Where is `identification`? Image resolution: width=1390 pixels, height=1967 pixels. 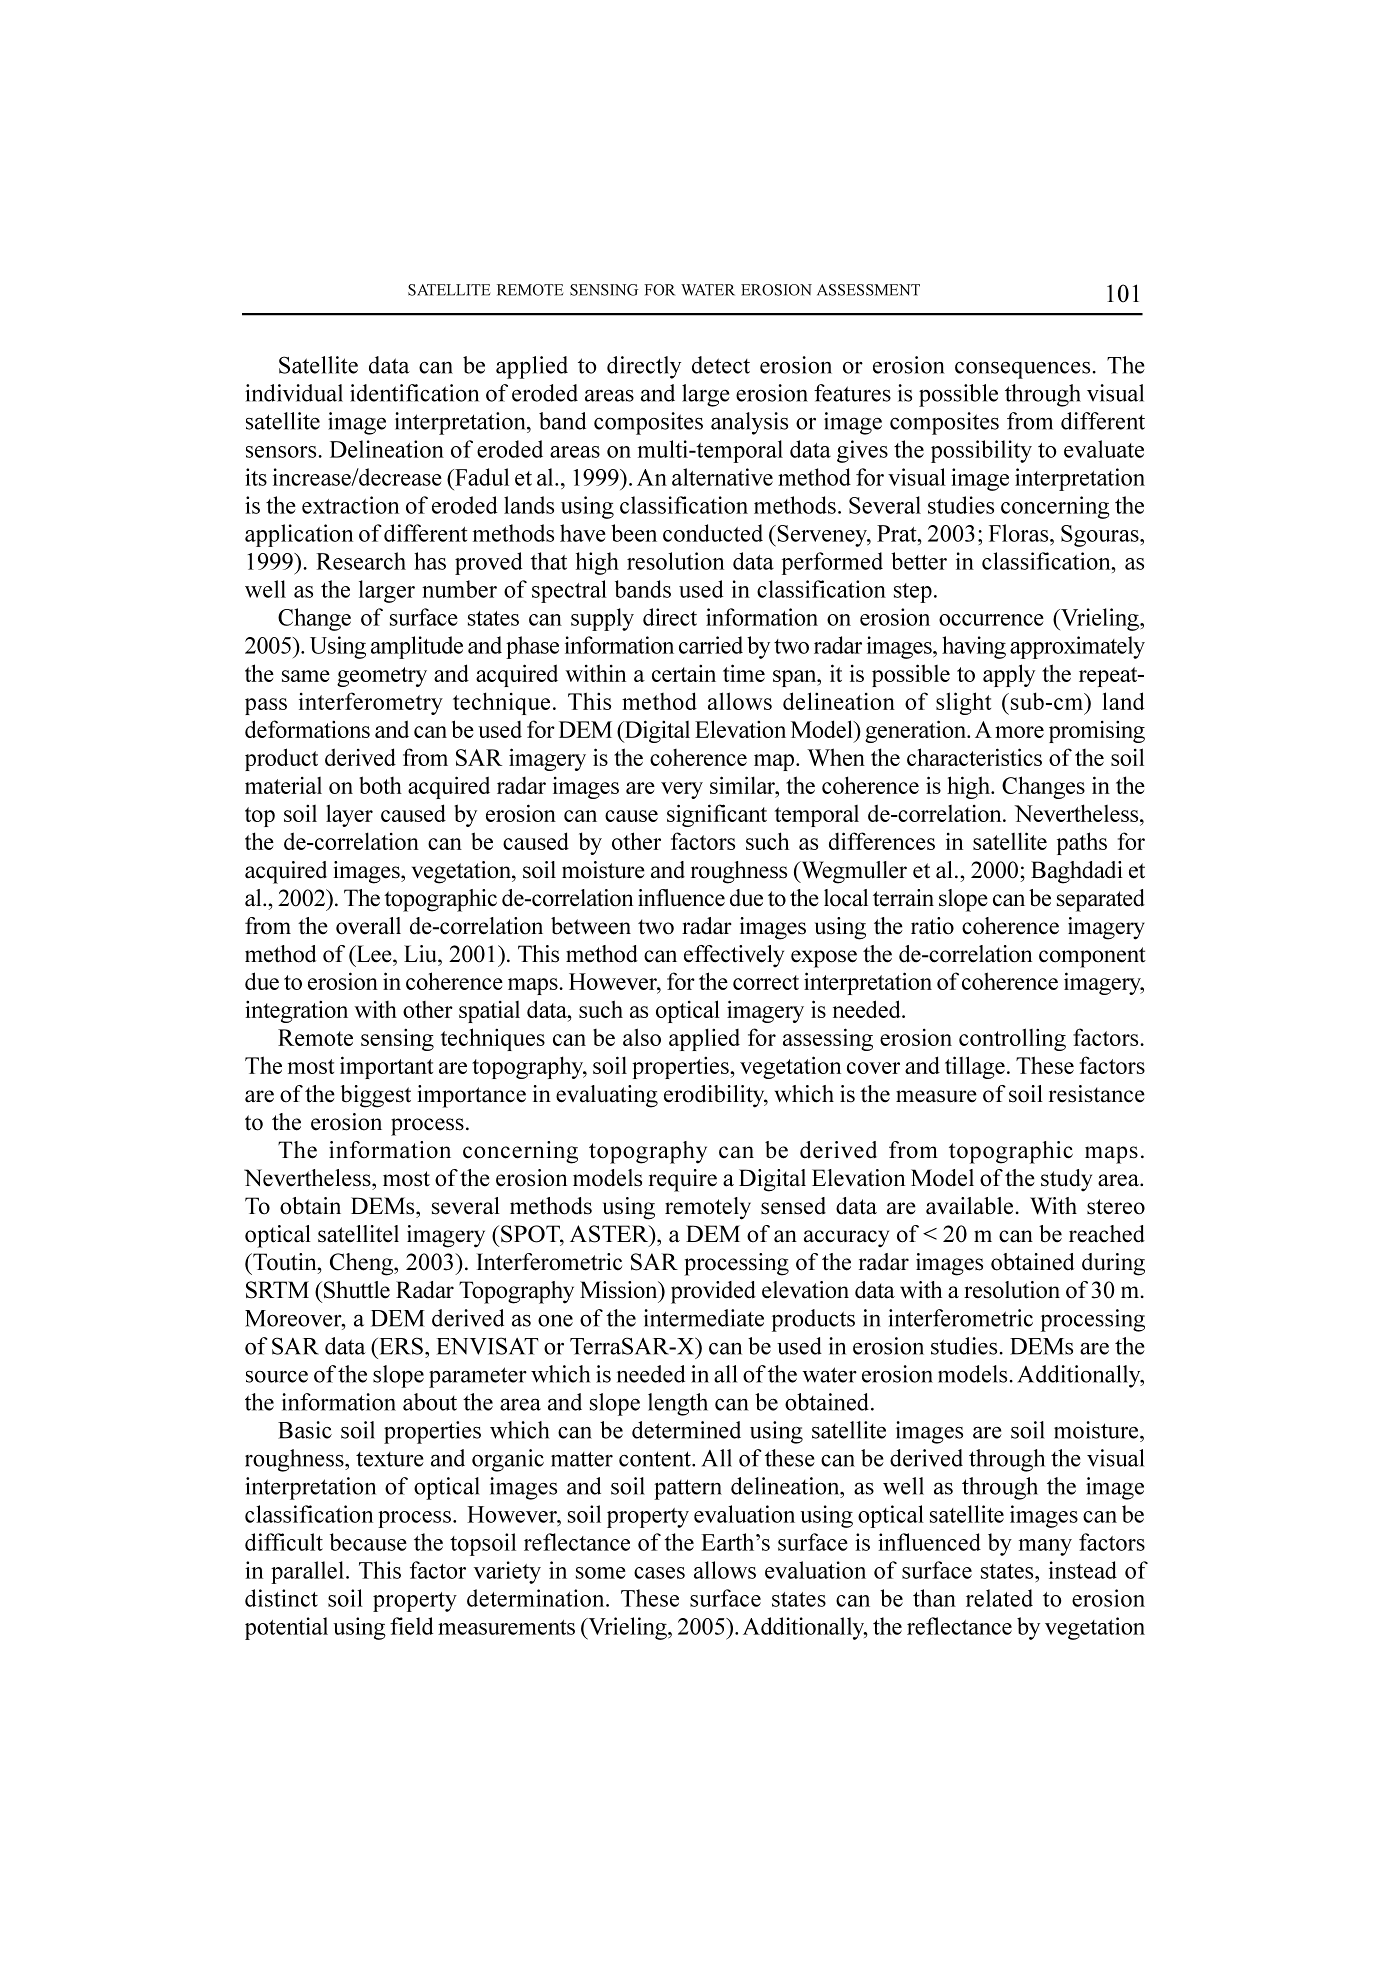
identification is located at coordinates (414, 393).
